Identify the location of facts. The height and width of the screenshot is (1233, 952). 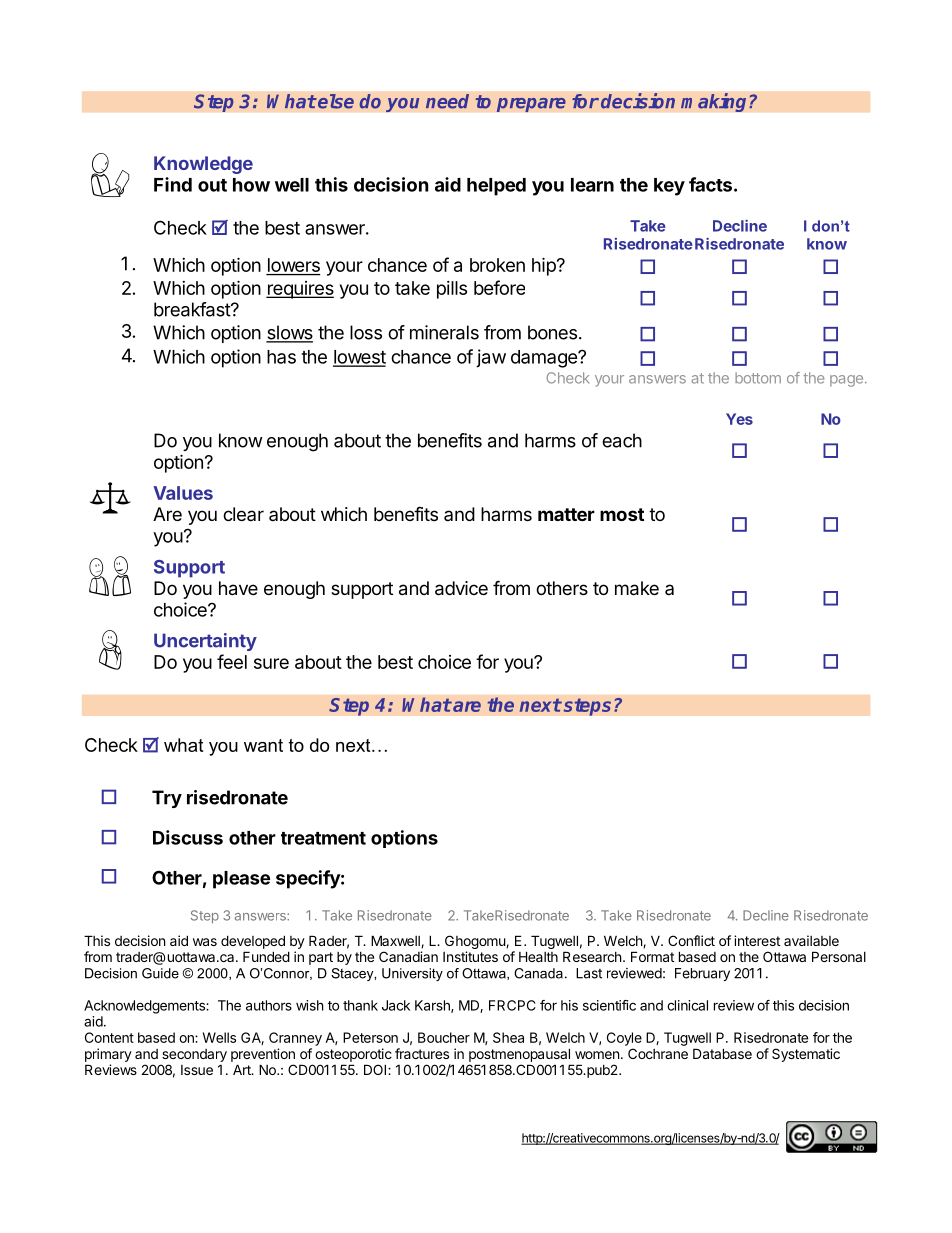
(710, 184).
